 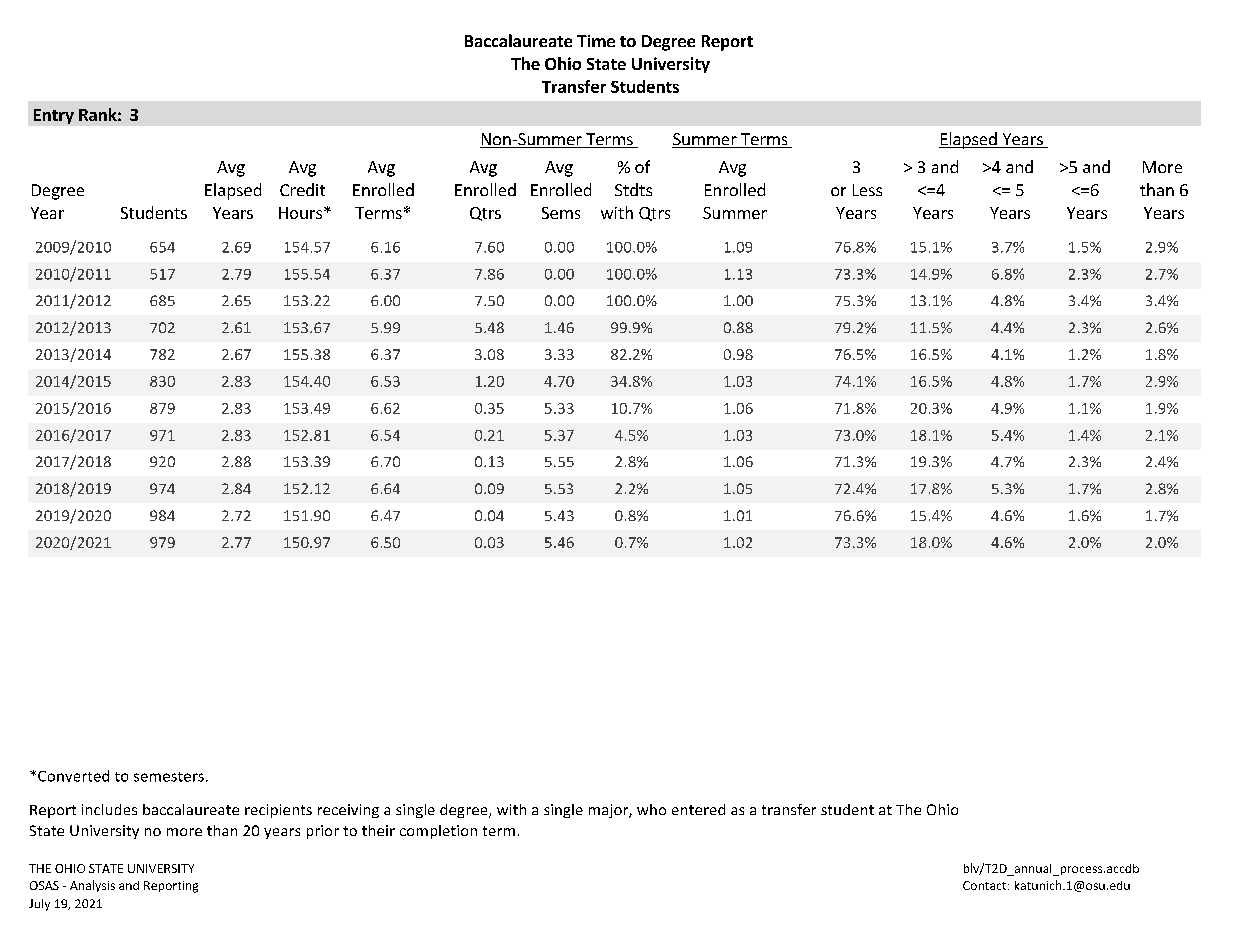 I want to click on Time, so click(x=596, y=41).
